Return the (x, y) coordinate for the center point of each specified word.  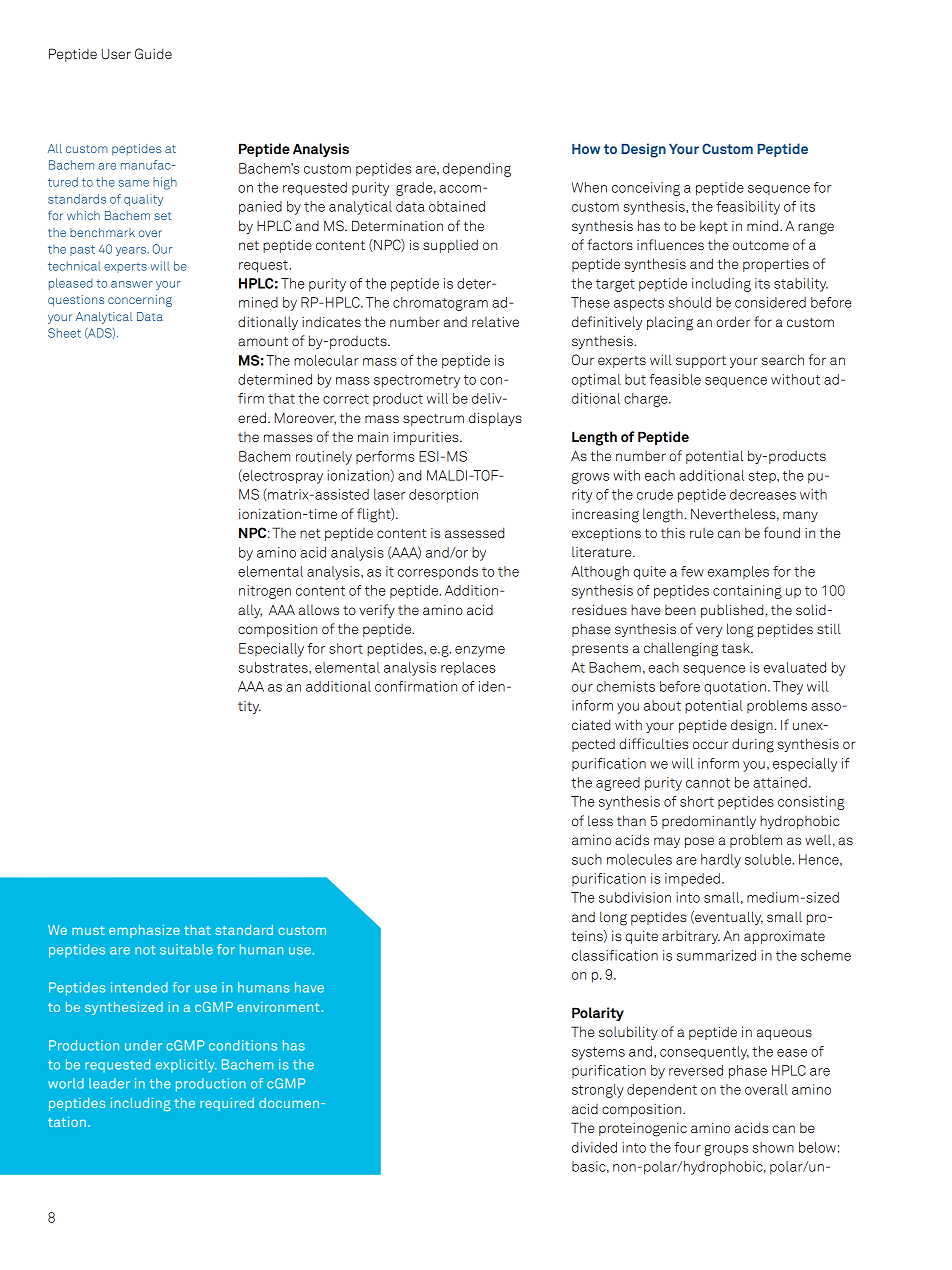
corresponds (438, 572)
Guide (153, 53)
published (733, 611)
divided (594, 1147)
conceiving (646, 189)
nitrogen (265, 592)
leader (109, 1083)
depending (477, 170)
